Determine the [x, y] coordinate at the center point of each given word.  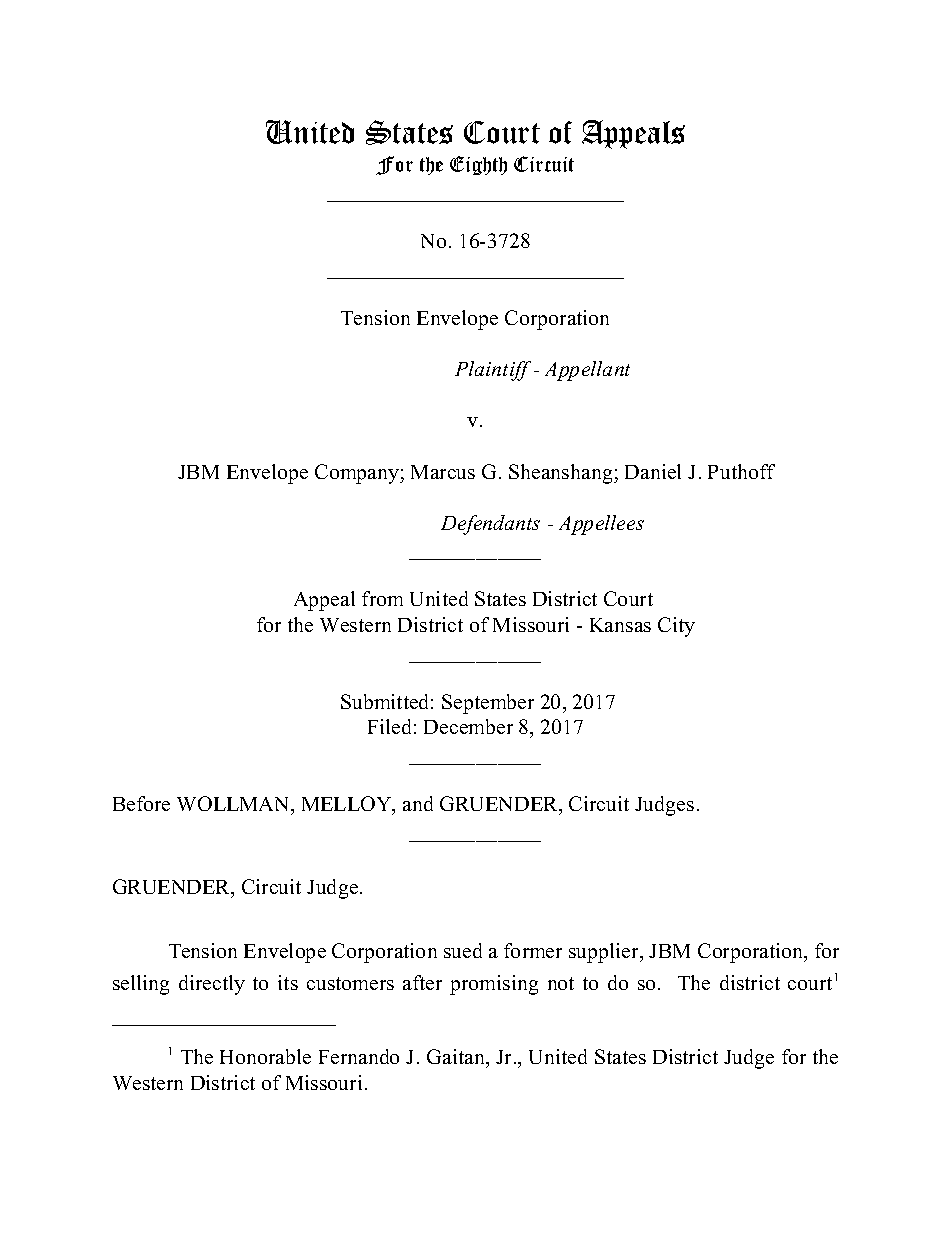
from [382, 598]
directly [212, 985]
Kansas [620, 625]
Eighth [478, 165]
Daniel [653, 471]
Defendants [490, 525]
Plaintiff [493, 371]
